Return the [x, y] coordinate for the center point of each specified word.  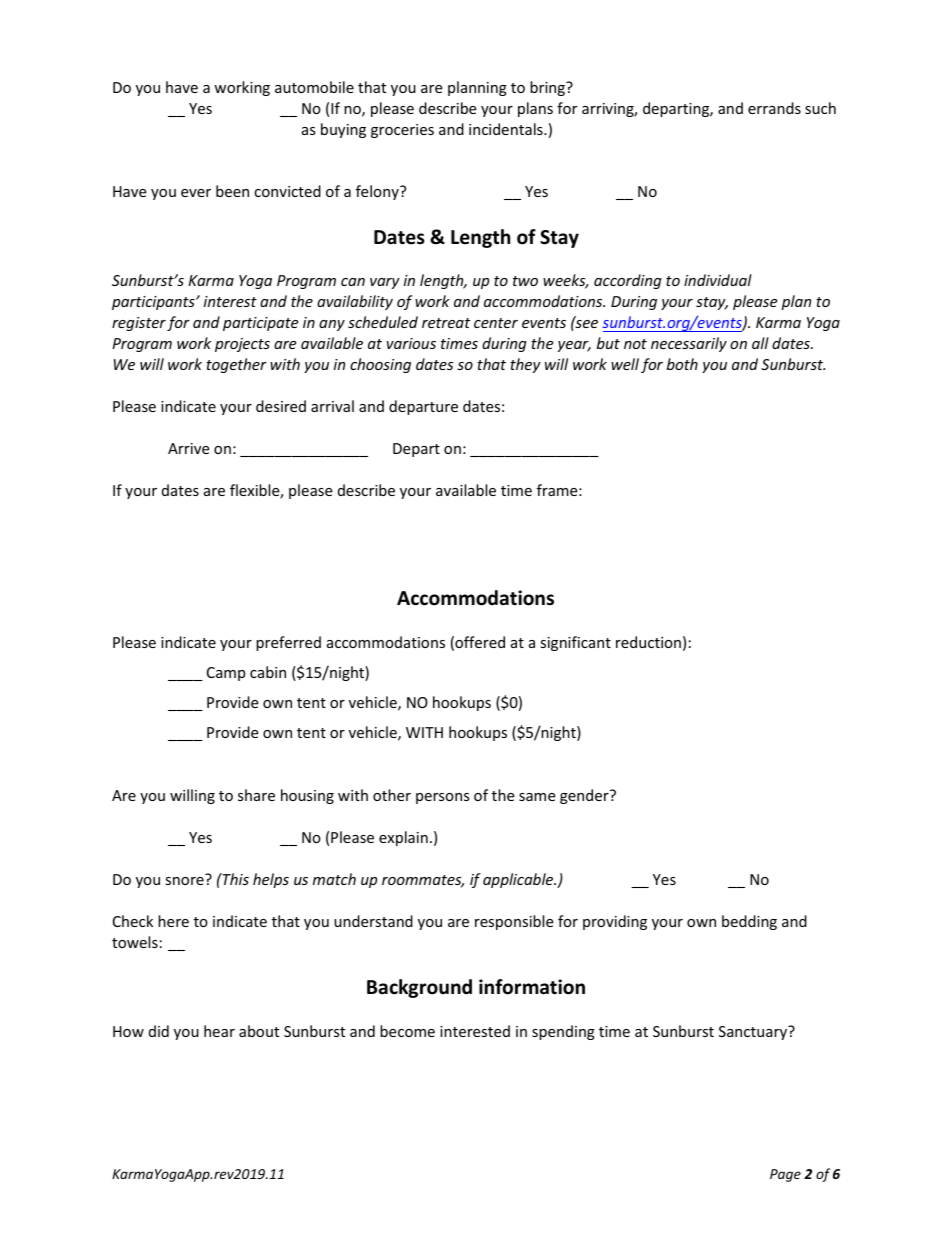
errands [774, 108]
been [232, 191]
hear [219, 1031]
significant [575, 643]
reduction [648, 642]
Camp [226, 674]
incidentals [507, 129]
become [407, 1031]
